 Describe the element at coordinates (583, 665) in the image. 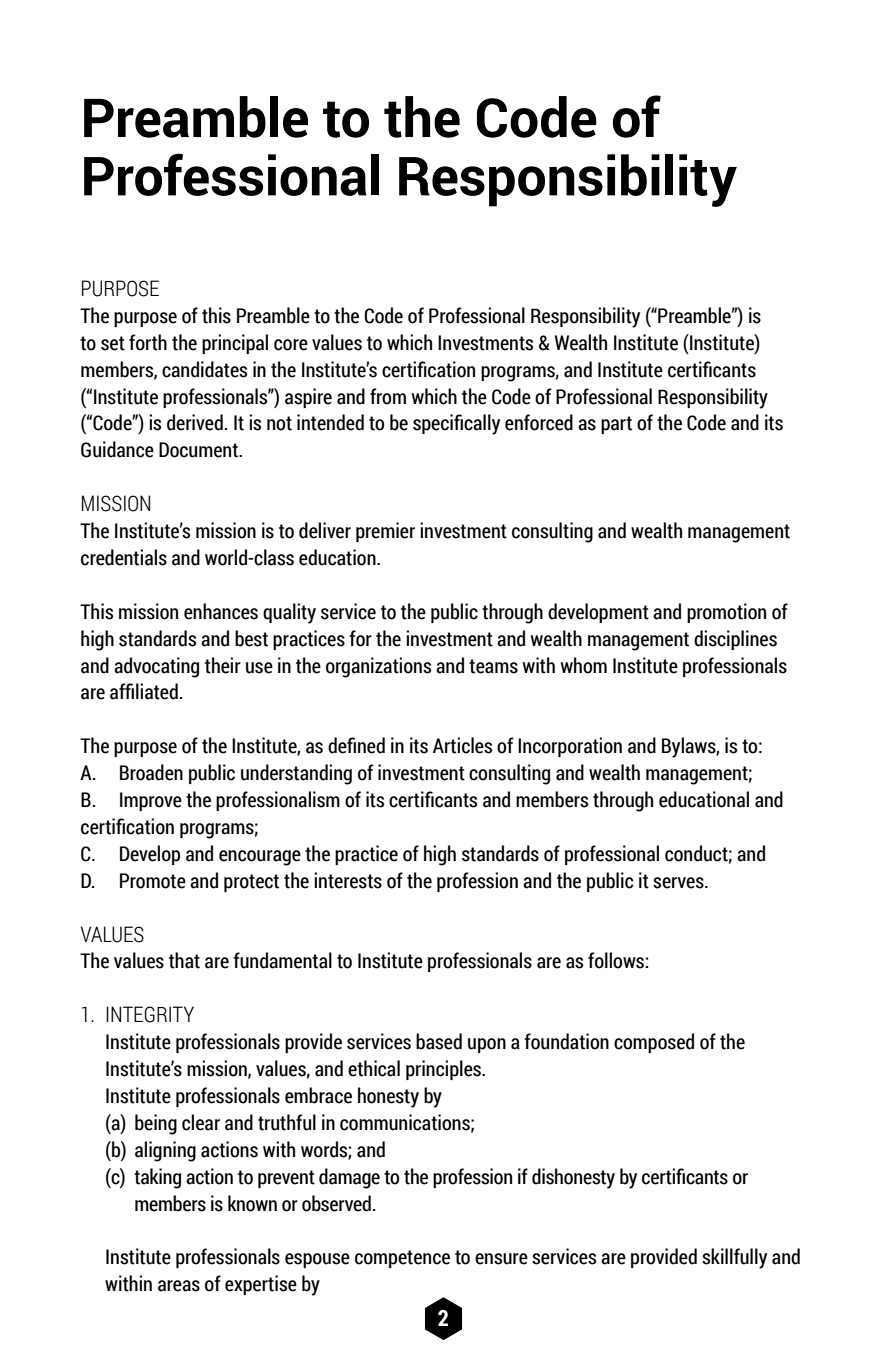

I see `whom` at that location.
